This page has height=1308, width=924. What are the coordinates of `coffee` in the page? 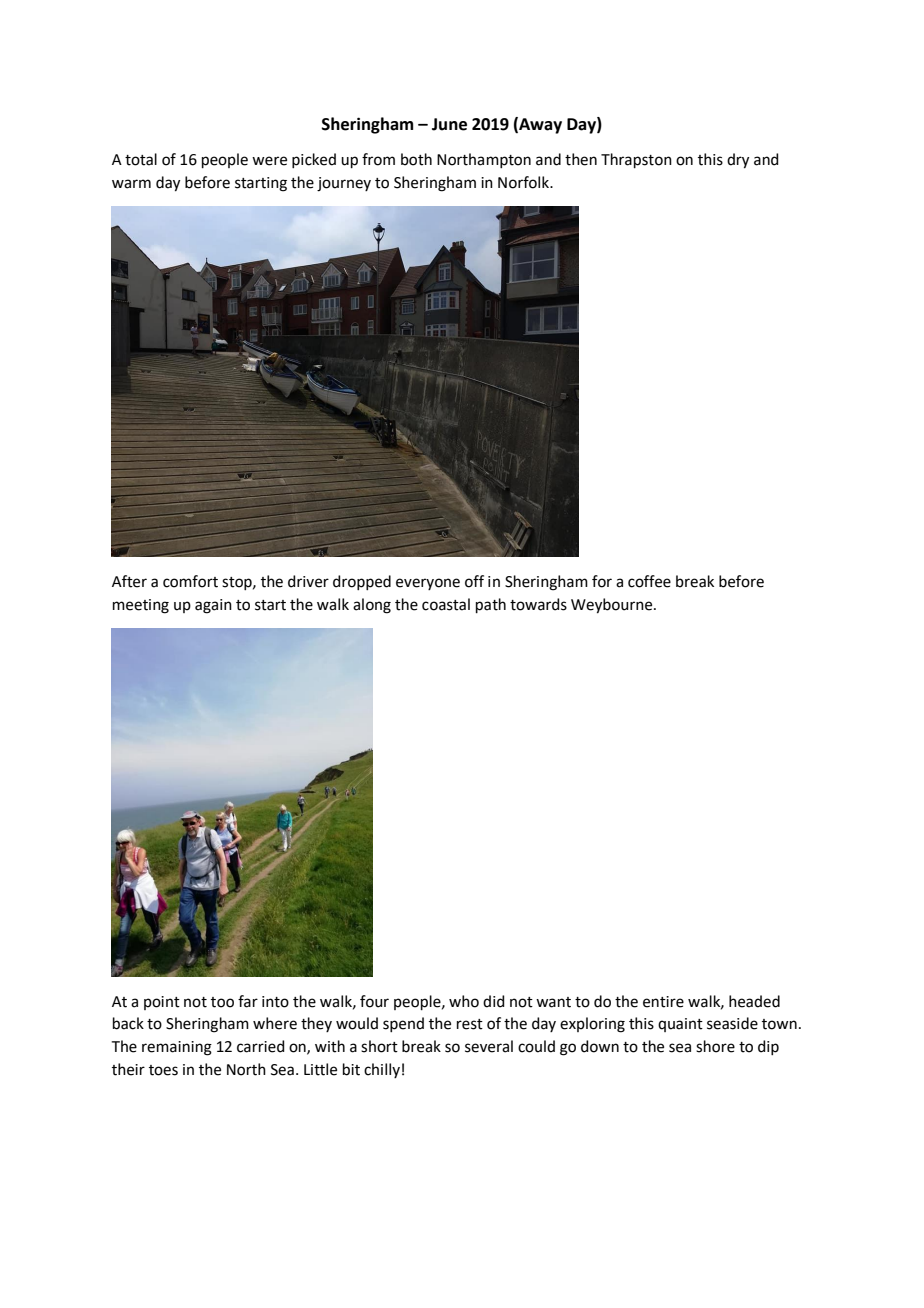 It's located at (649, 581).
